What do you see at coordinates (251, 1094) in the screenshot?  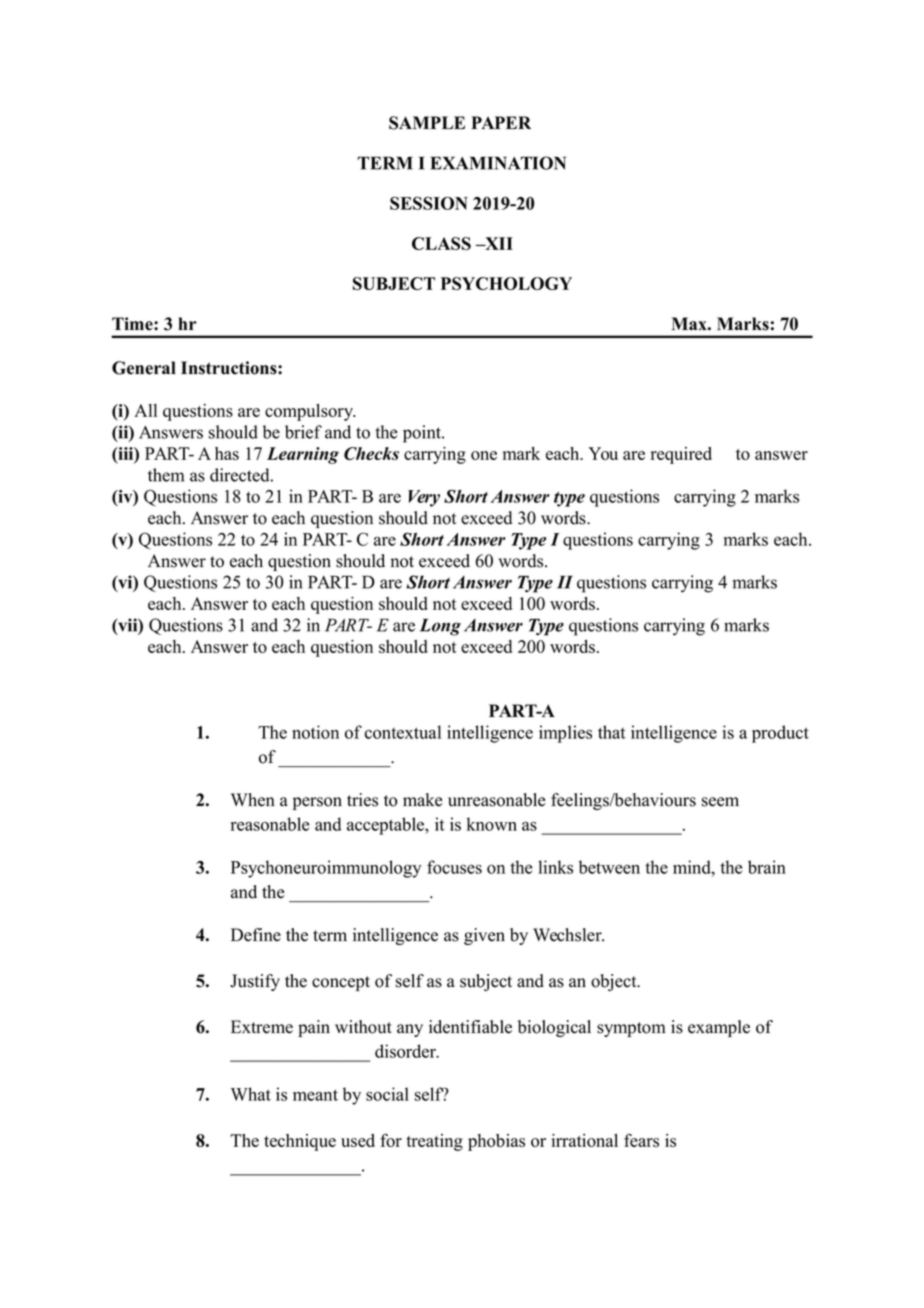 I see `What` at bounding box center [251, 1094].
